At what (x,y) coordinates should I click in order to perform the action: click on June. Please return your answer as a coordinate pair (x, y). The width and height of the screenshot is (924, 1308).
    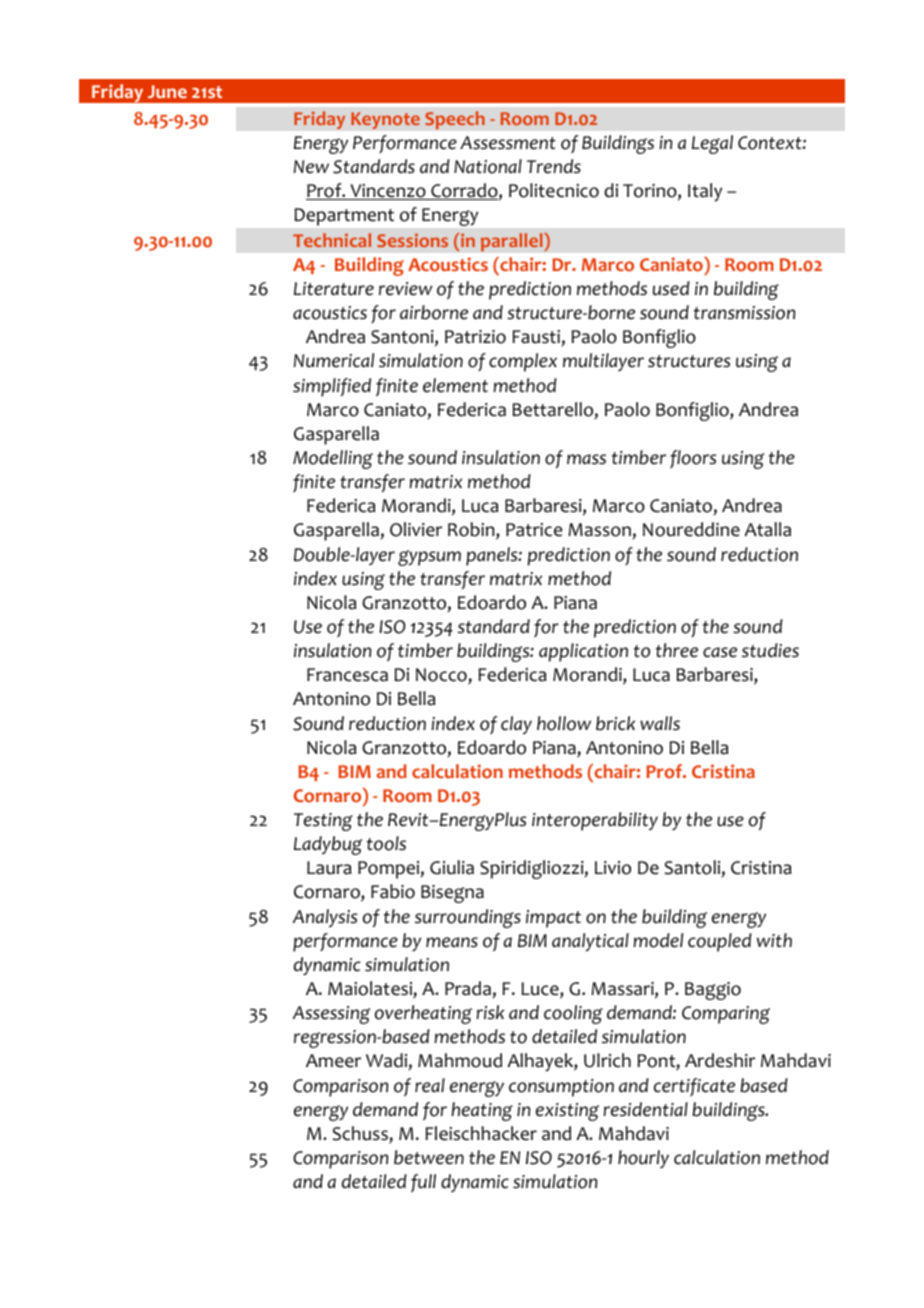
    Looking at the image, I should click on (167, 91).
